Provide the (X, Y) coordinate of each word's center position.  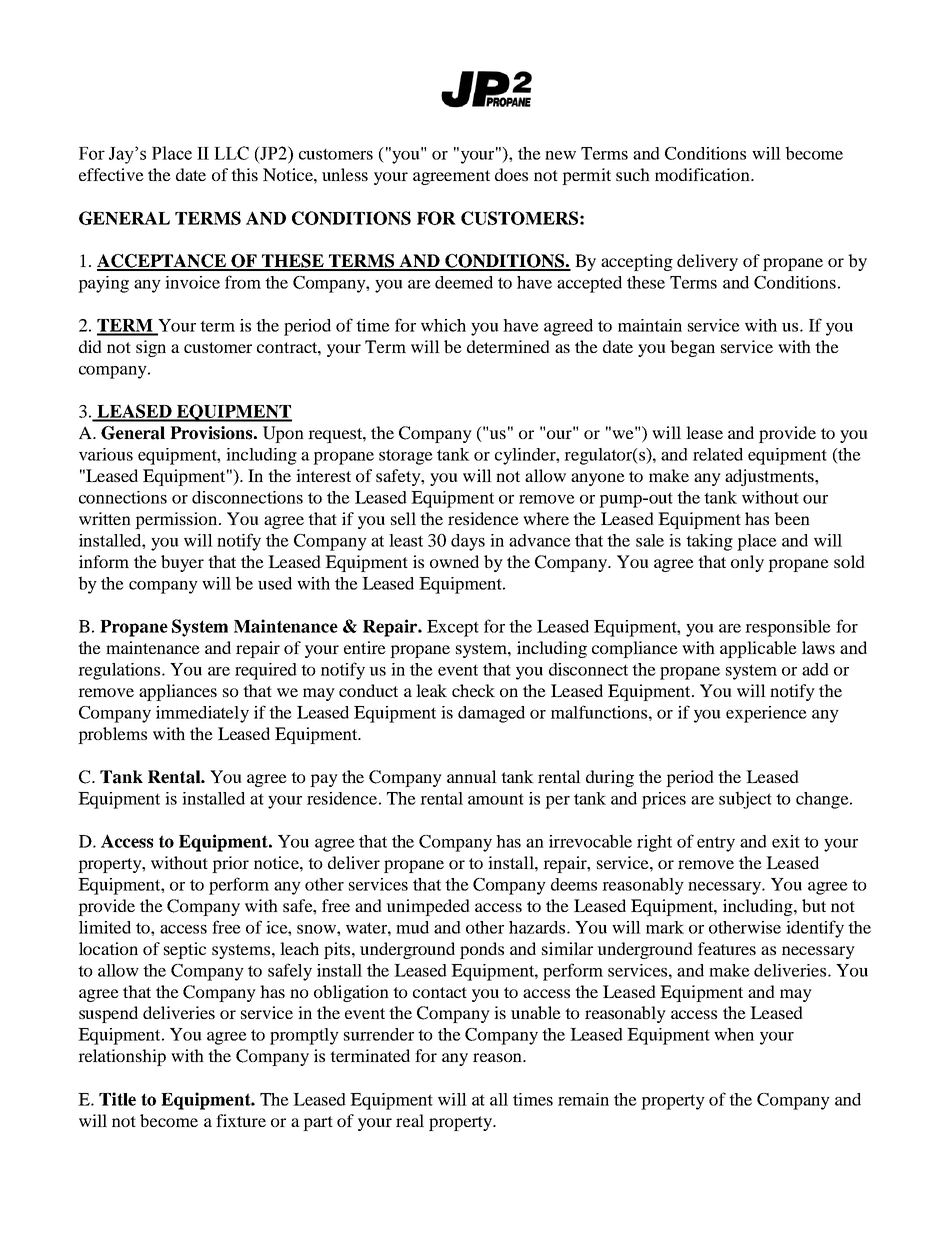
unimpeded (428, 907)
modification (703, 174)
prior (230, 864)
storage (406, 457)
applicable (758, 649)
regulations (120, 671)
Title (117, 1099)
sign (151, 348)
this (244, 174)
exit (786, 841)
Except (453, 628)
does (511, 174)
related (718, 454)
